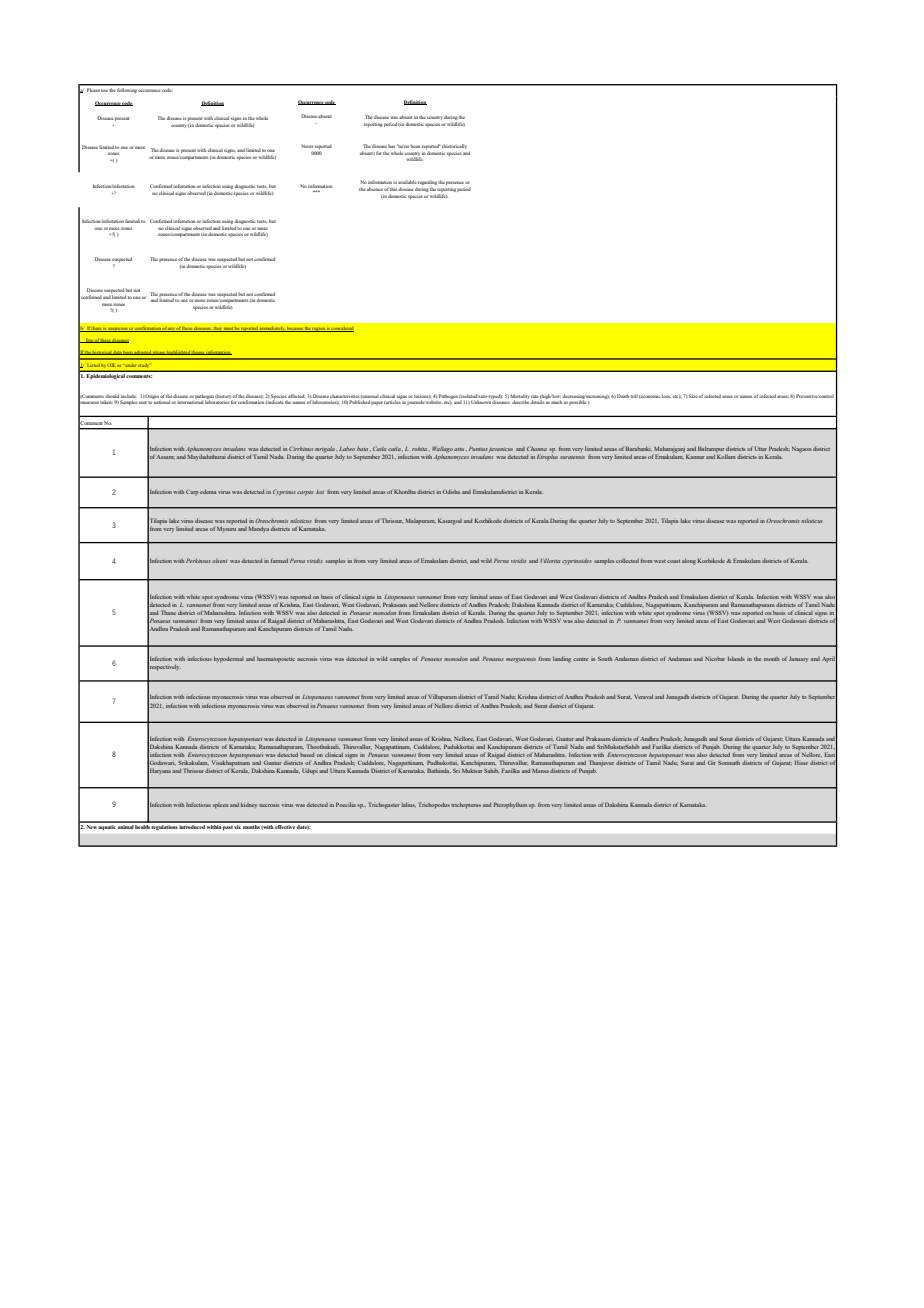 This screenshot has height=1308, width=924. What do you see at coordinates (346, 804) in the screenshot?
I see `Poecilia` at bounding box center [346, 804].
